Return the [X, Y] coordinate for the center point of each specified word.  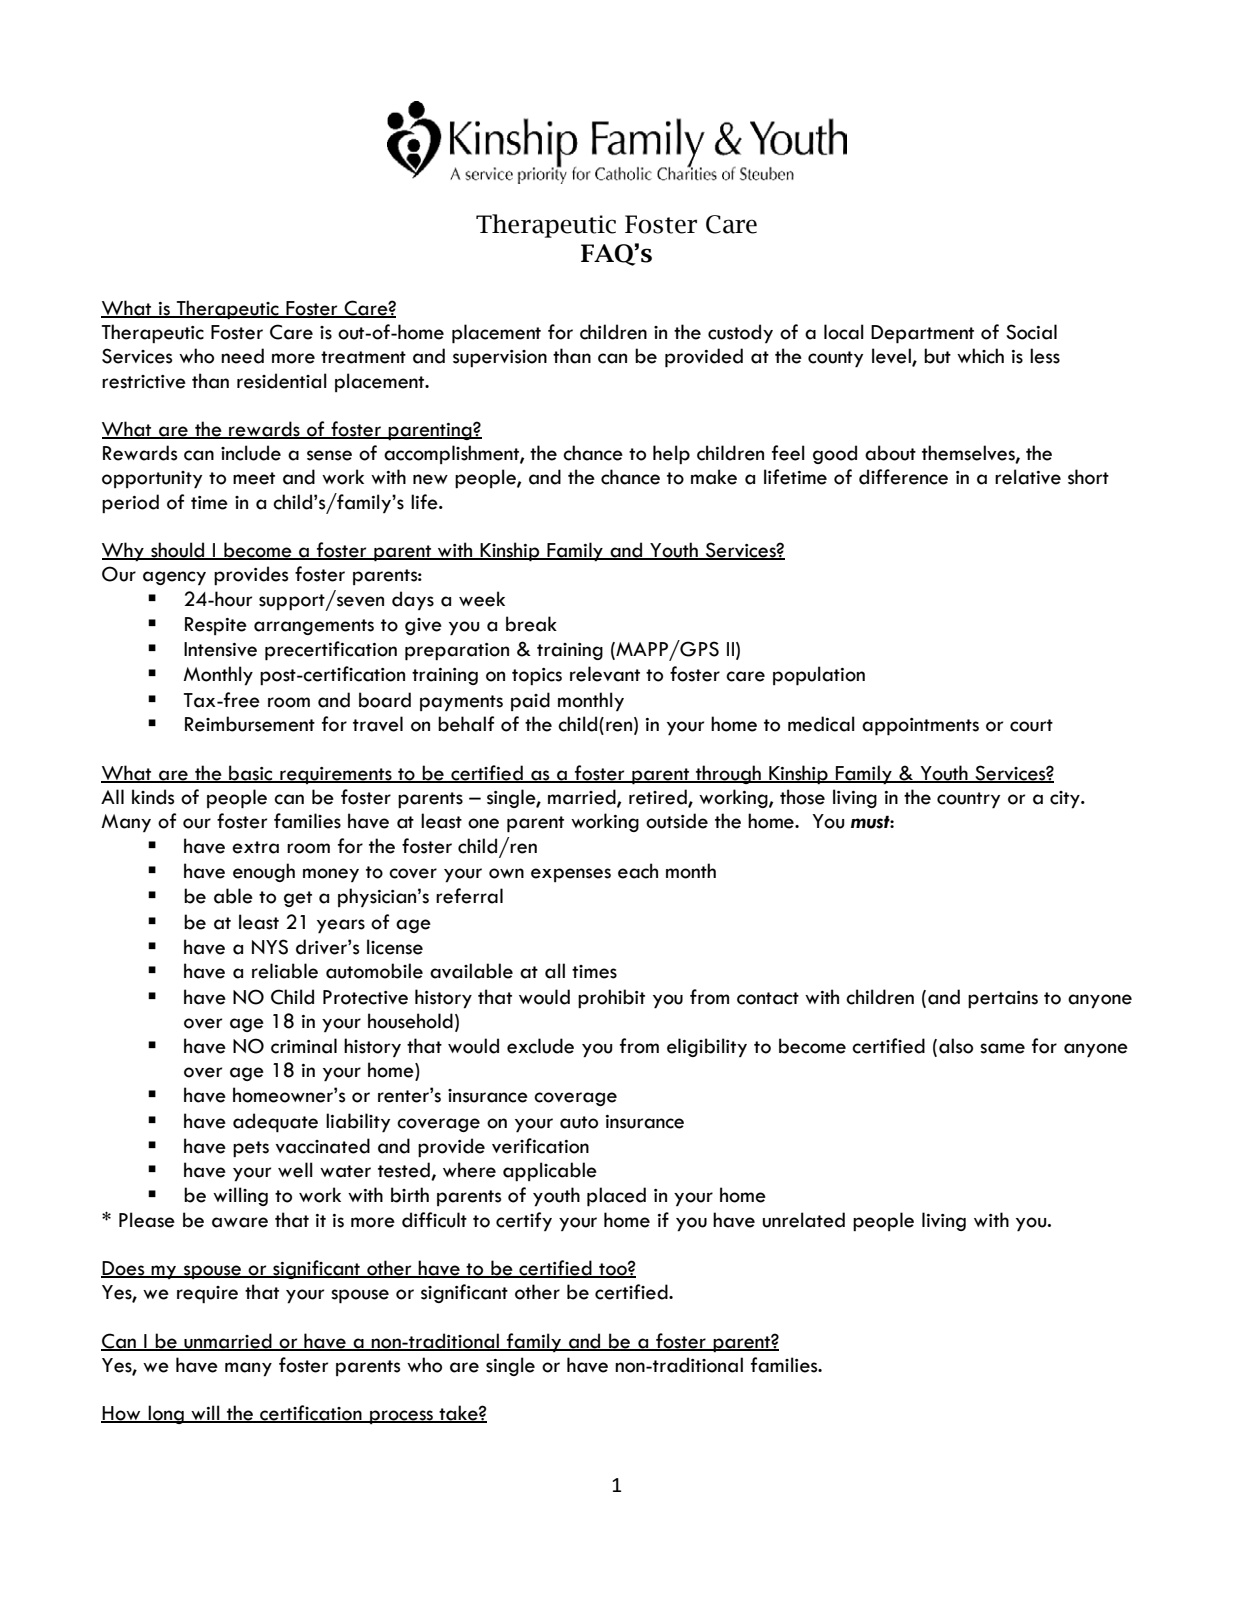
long [166, 1414]
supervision [500, 358]
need [242, 356]
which [980, 356]
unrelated [804, 1220]
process [402, 1417]
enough [264, 872]
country [968, 800]
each [638, 871]
